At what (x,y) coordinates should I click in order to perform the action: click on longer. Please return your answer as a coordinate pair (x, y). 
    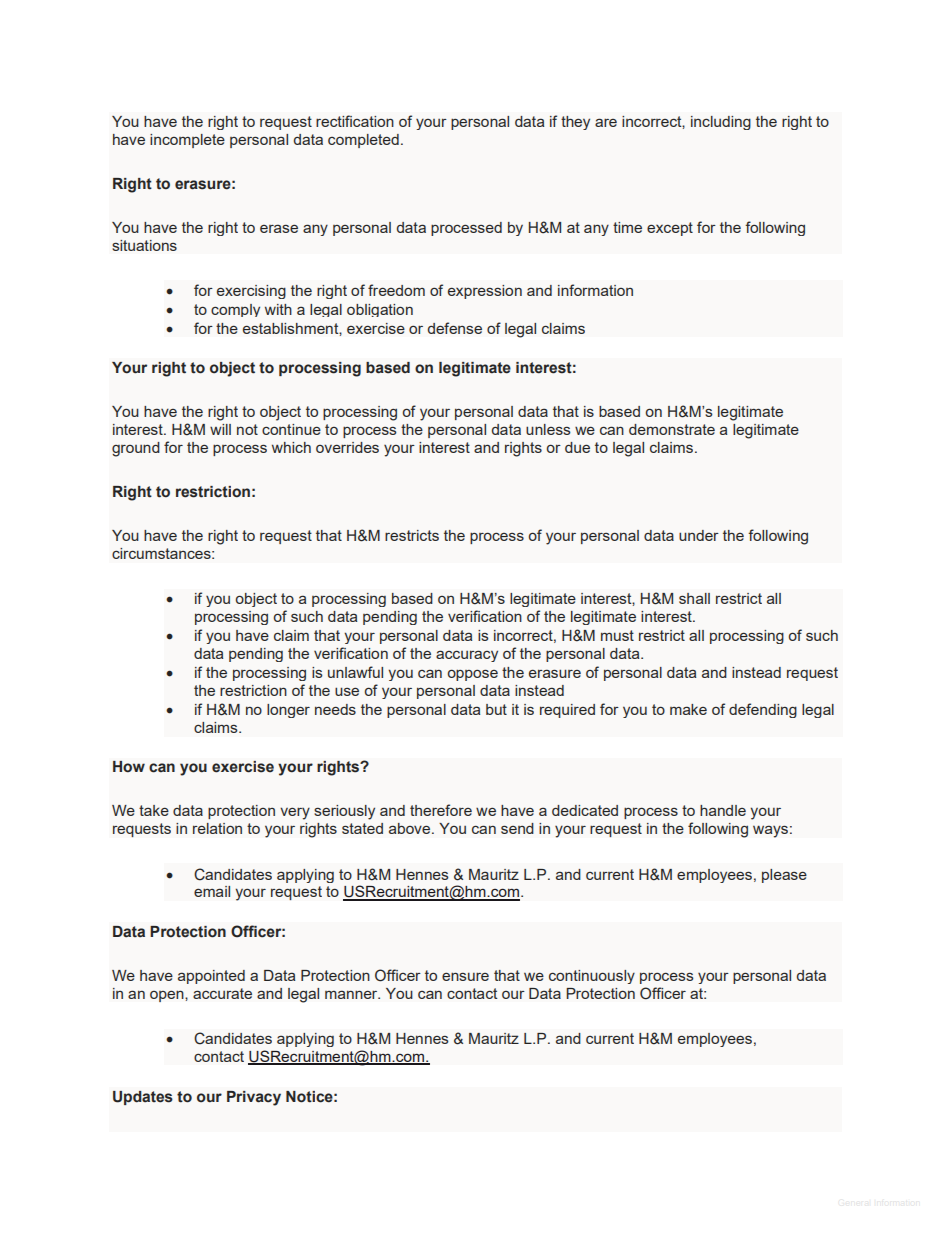
    Looking at the image, I should click on (288, 711).
